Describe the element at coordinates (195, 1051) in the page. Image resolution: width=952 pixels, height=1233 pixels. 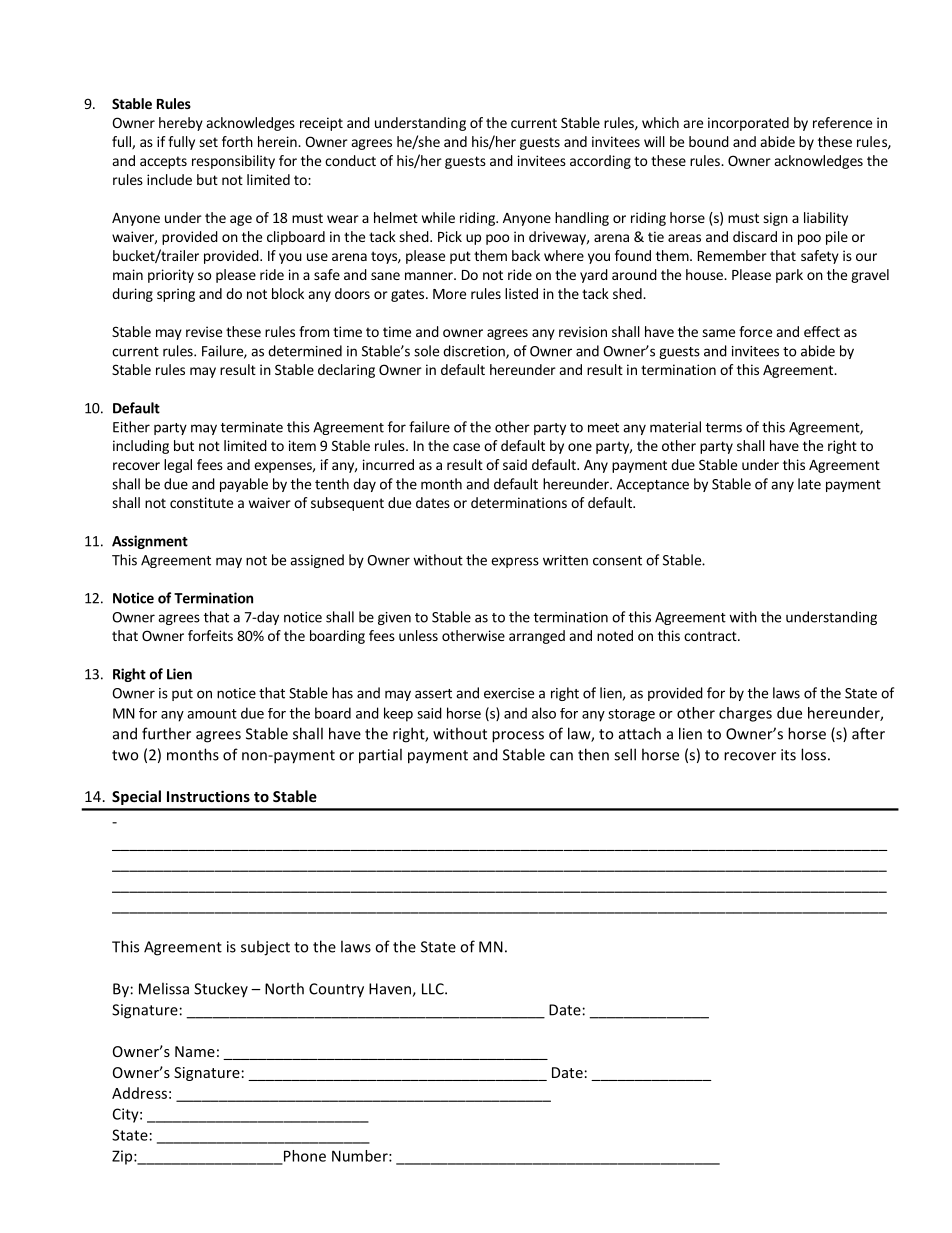
I see `Name` at that location.
